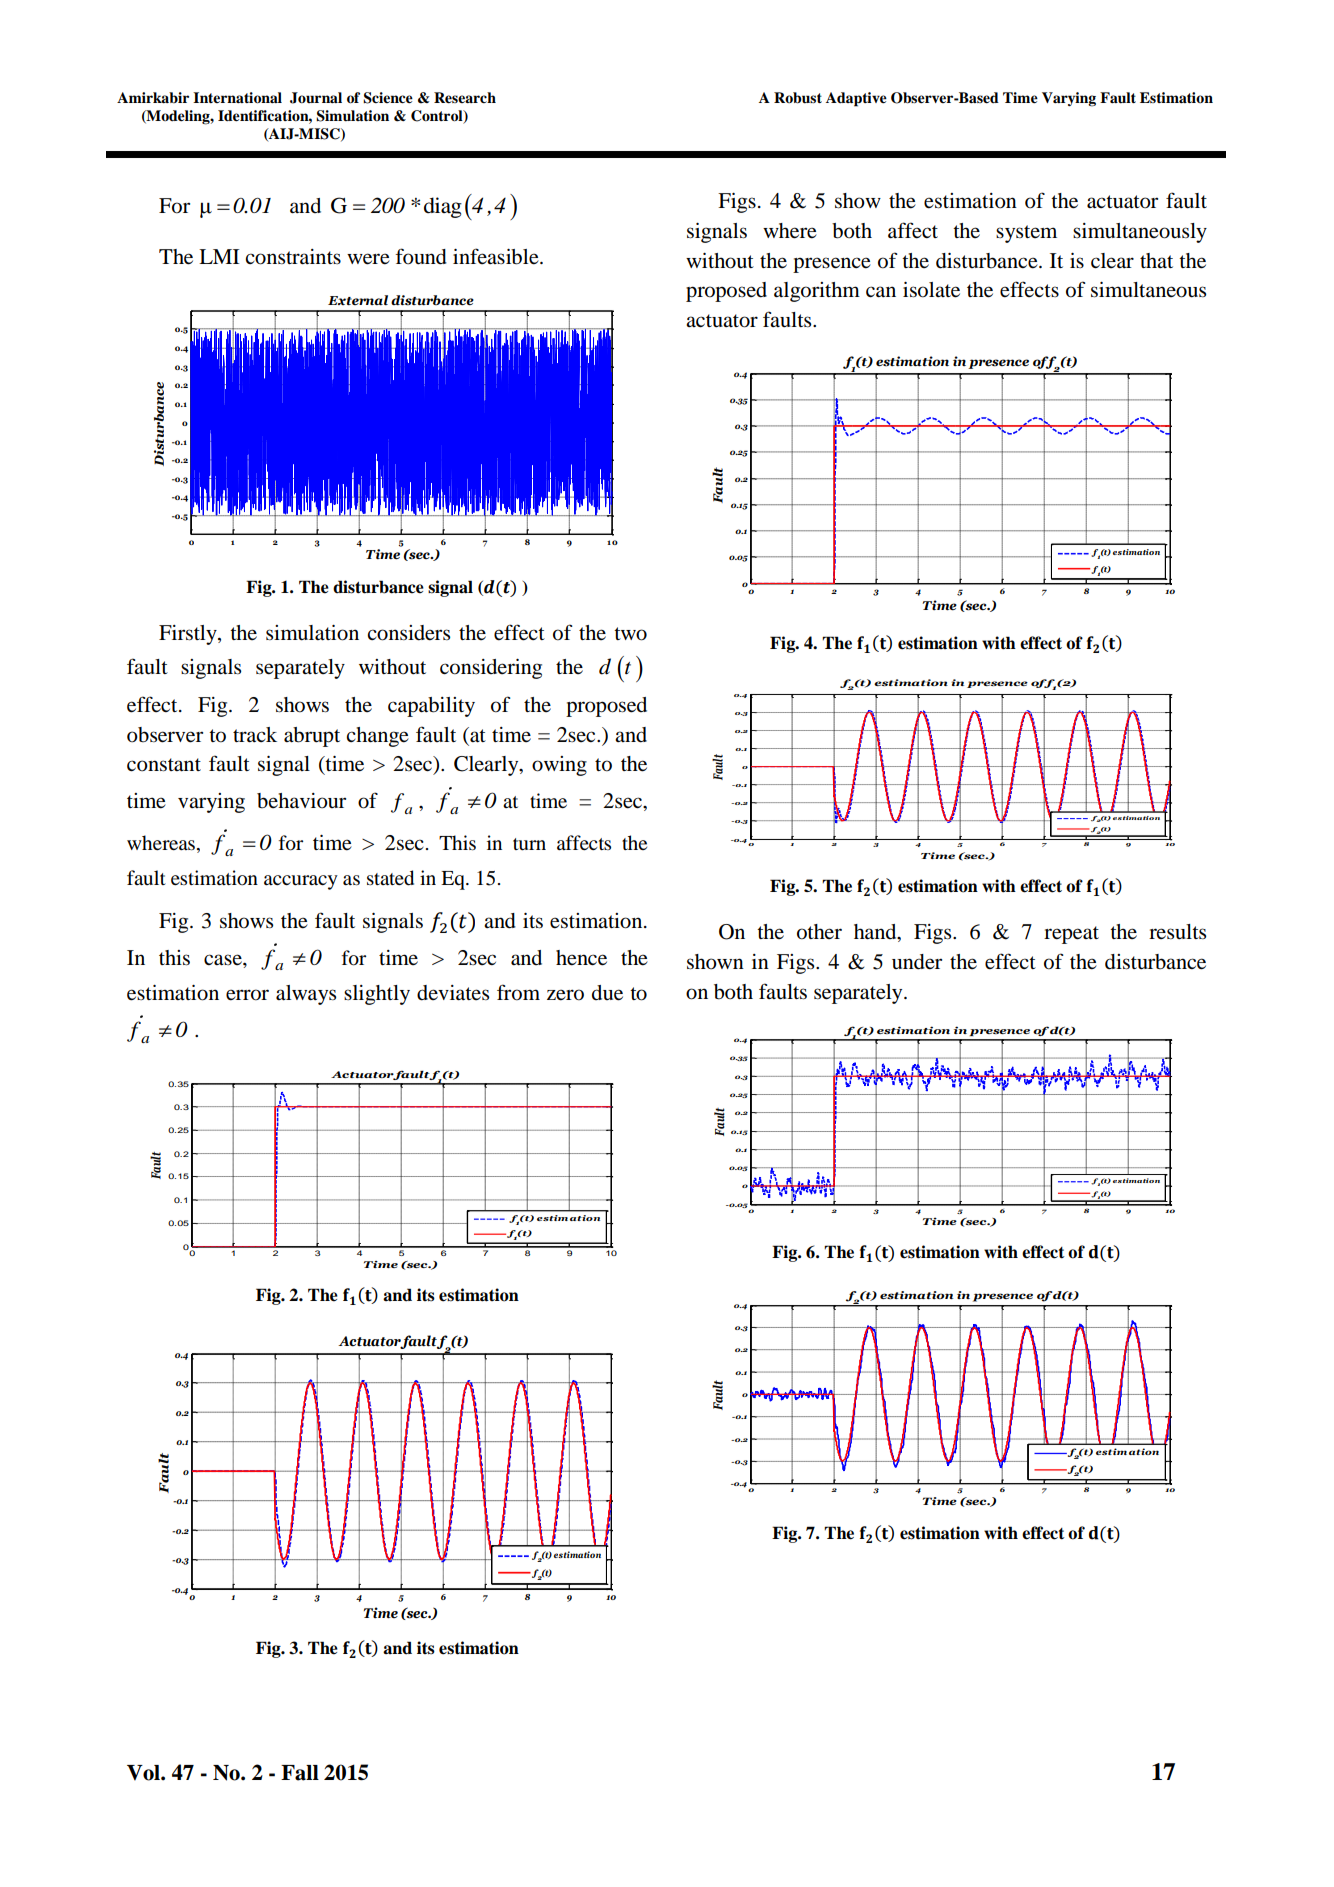 Image resolution: width=1334 pixels, height=1887 pixels. What do you see at coordinates (144, 1773) in the page?
I see `Vol` at bounding box center [144, 1773].
